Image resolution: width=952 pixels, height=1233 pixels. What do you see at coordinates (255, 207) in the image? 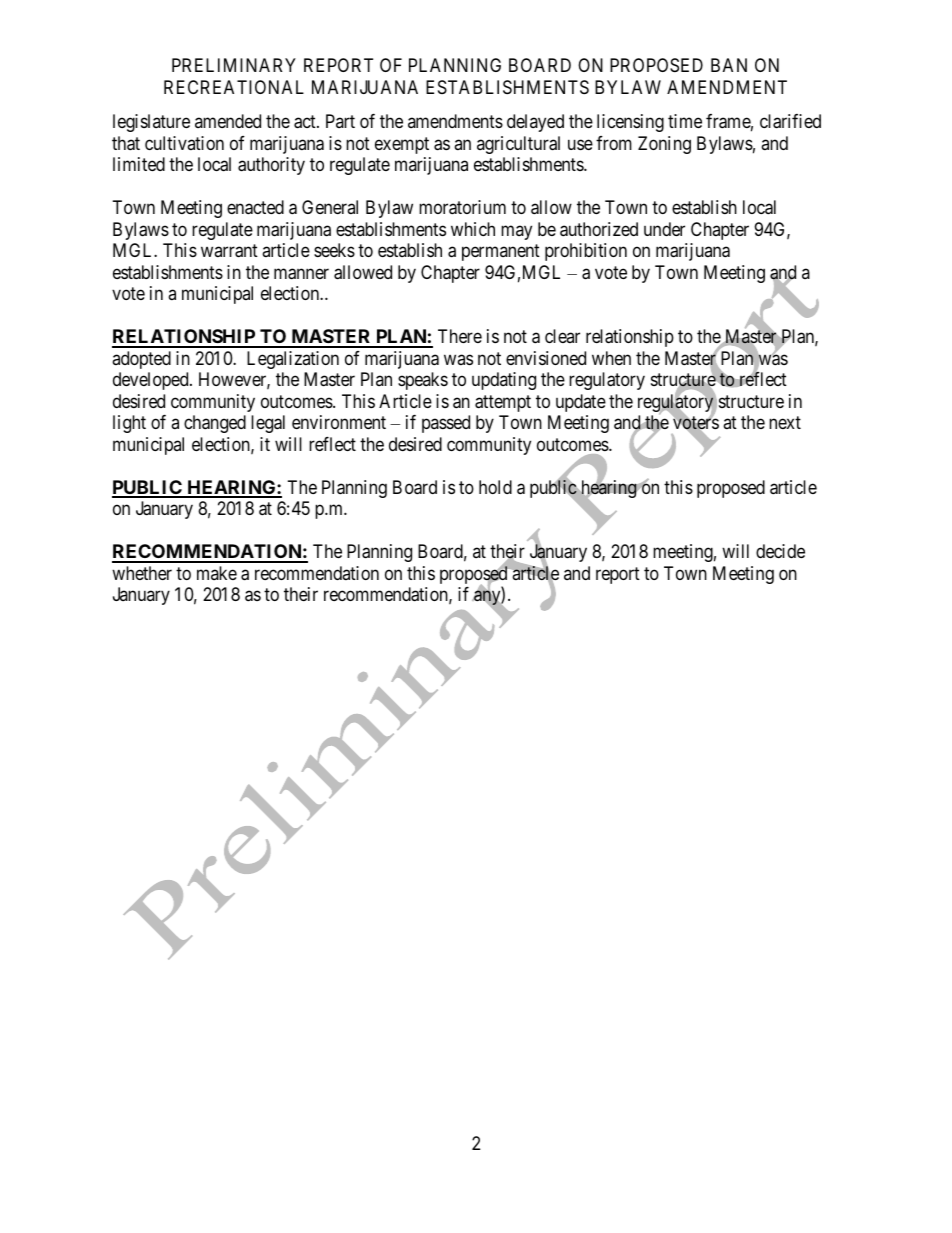
I see `enacted` at bounding box center [255, 207].
